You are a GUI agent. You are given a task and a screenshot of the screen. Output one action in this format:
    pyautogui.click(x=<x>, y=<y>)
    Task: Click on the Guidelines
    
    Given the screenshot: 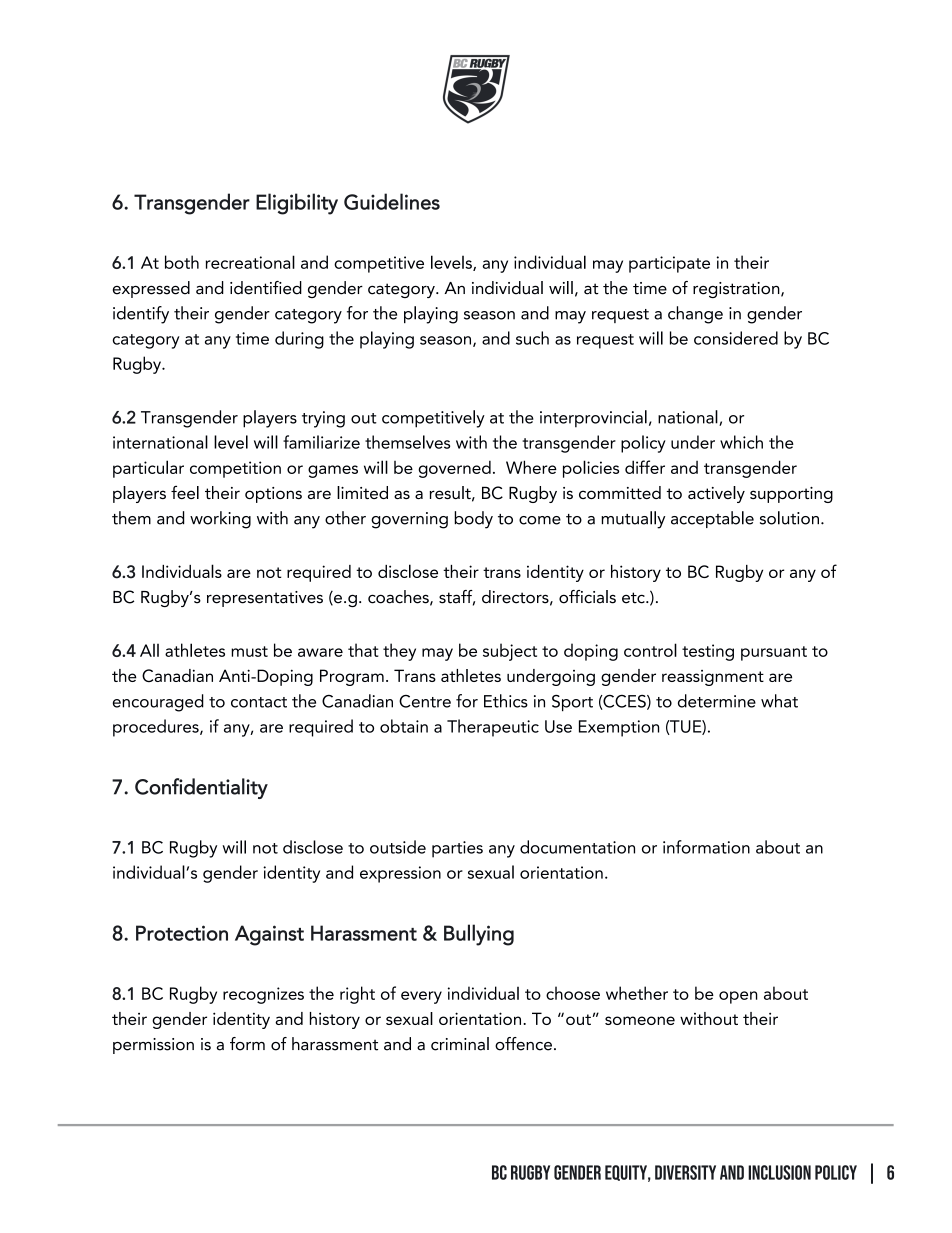 What is the action you would take?
    pyautogui.click(x=392, y=201)
